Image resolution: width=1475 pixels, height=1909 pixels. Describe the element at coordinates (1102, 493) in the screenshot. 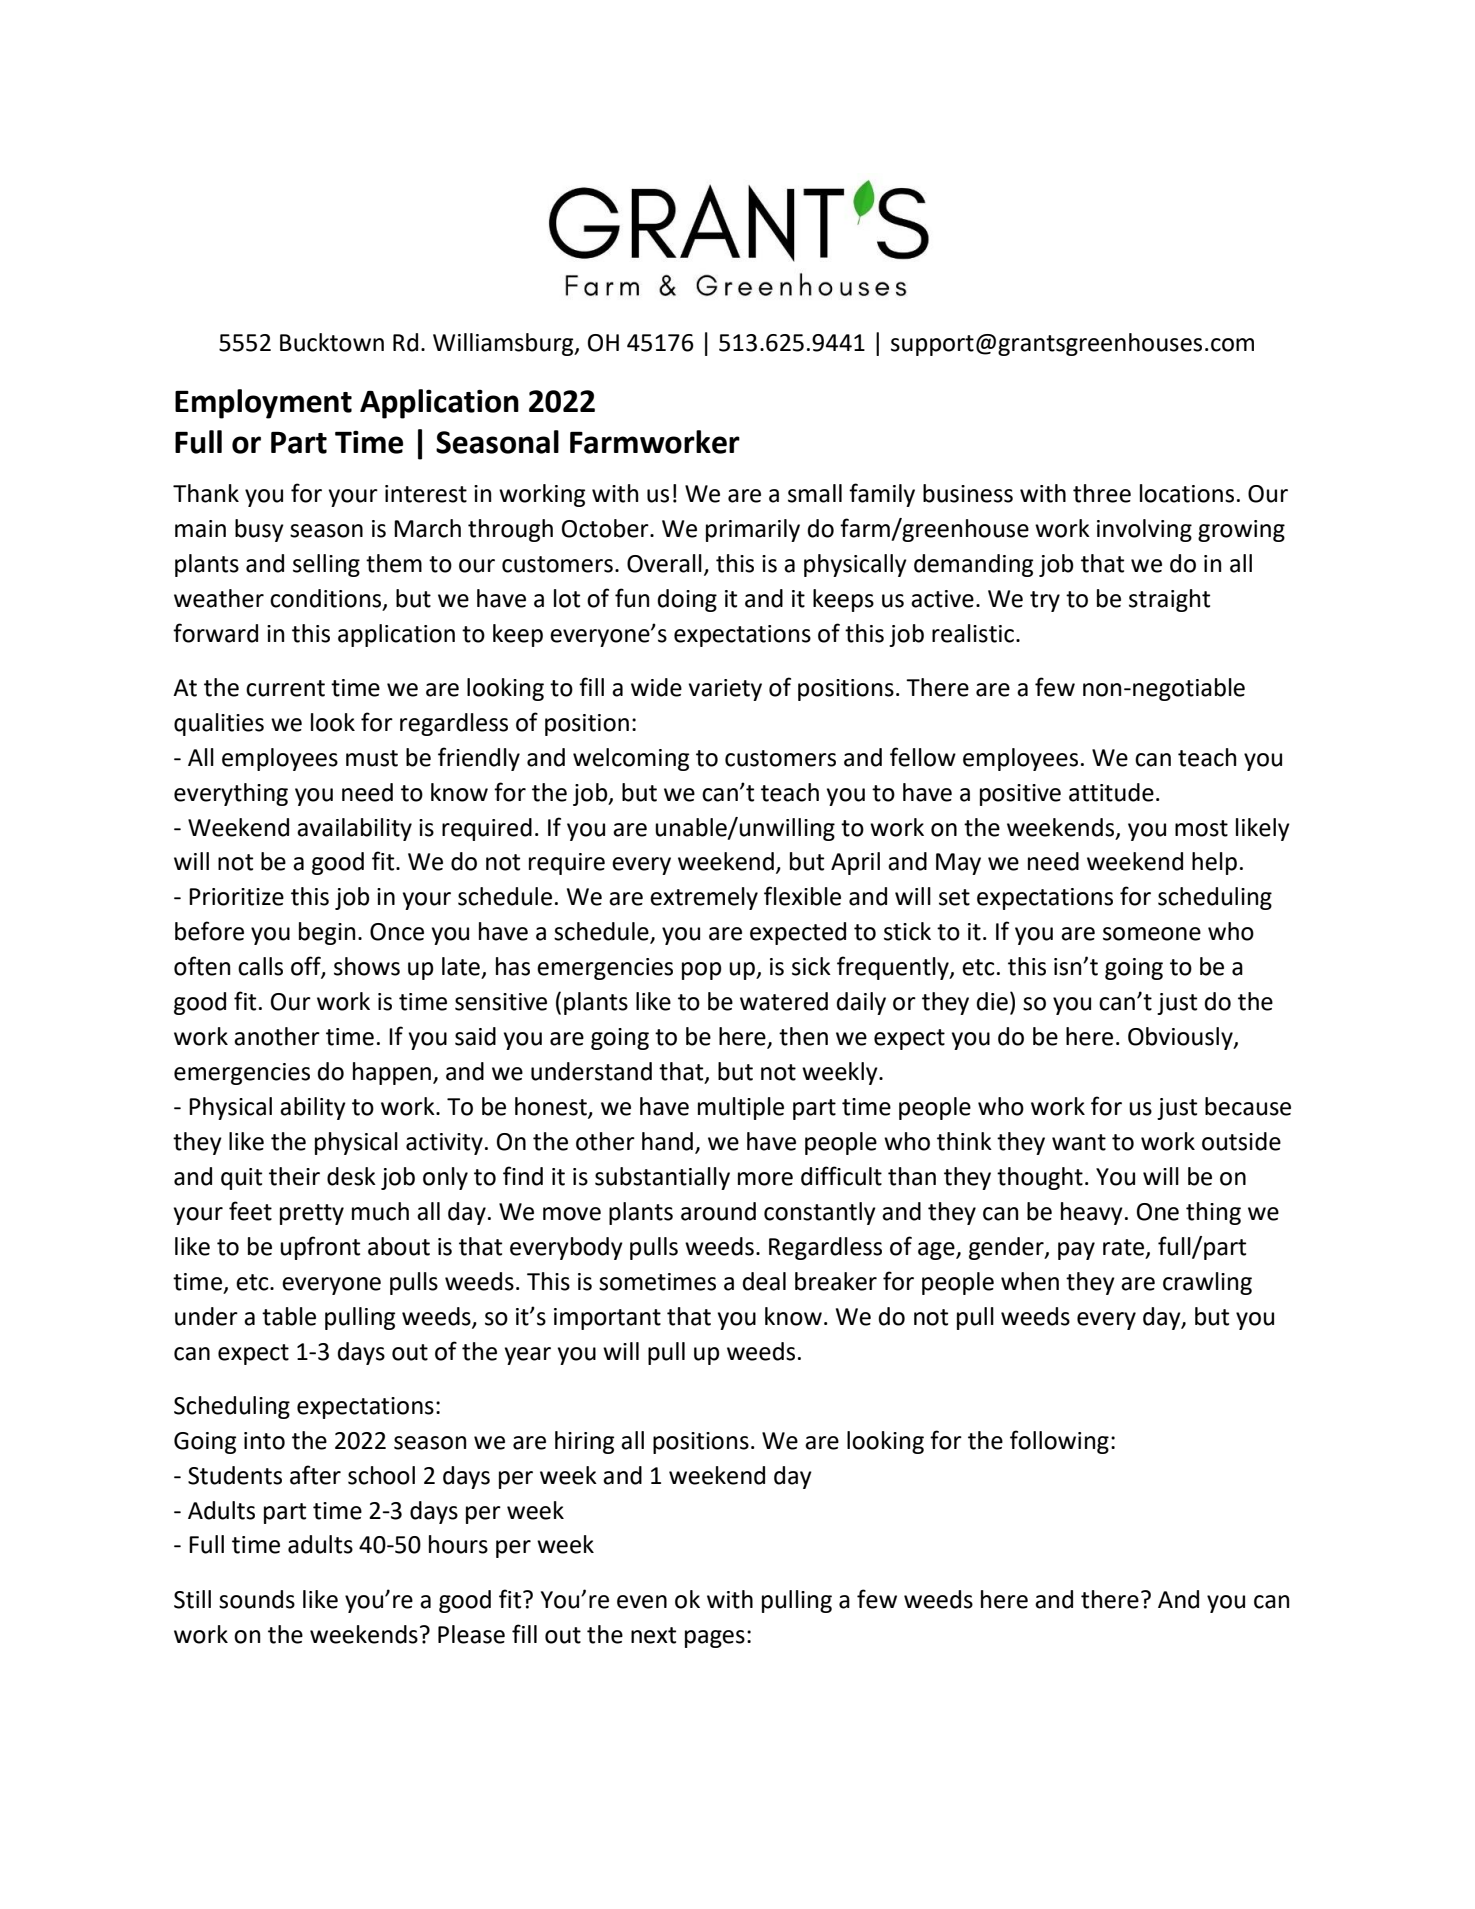

I see `three` at that location.
